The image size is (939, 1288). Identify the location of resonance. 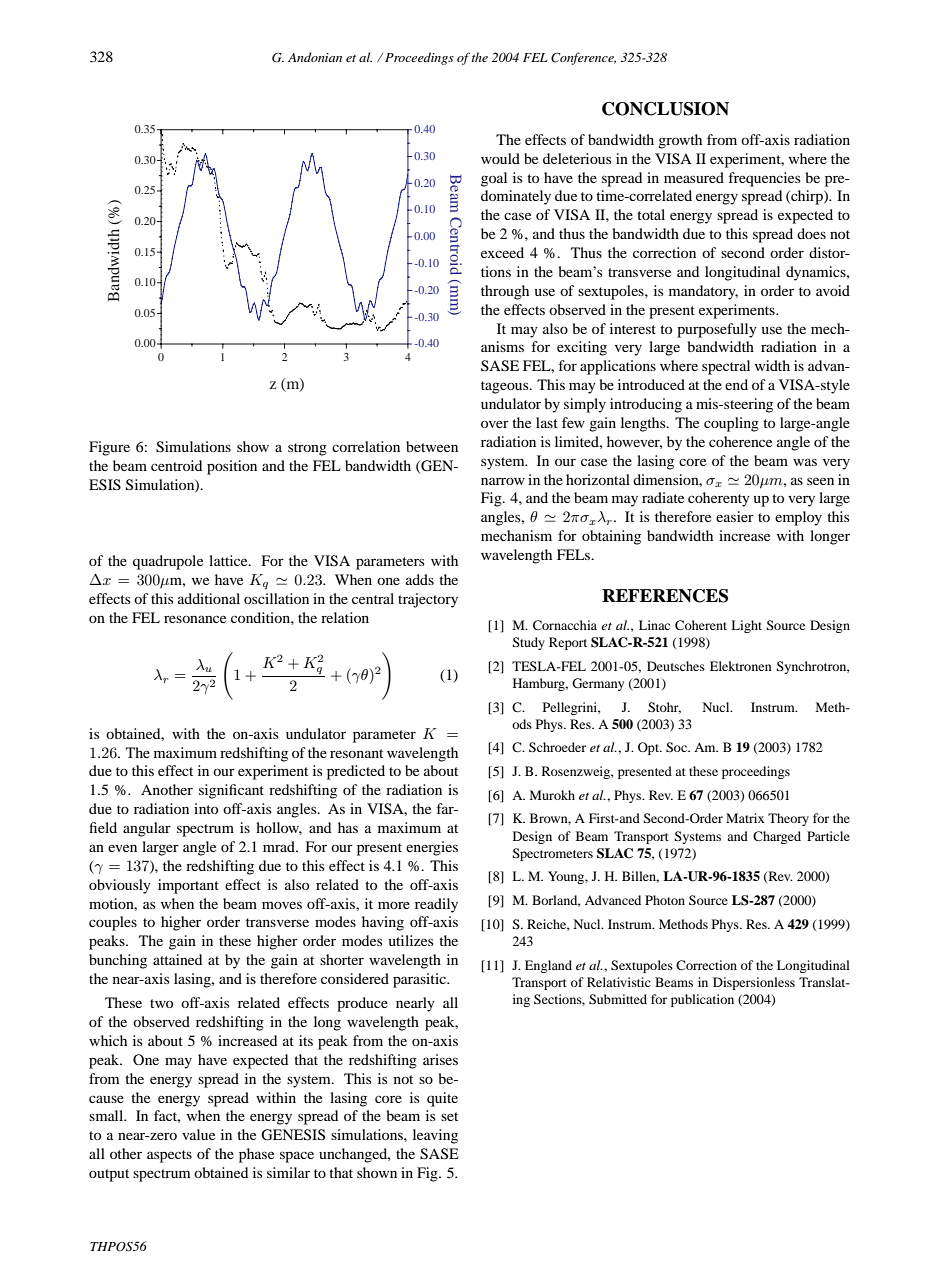
(195, 619).
